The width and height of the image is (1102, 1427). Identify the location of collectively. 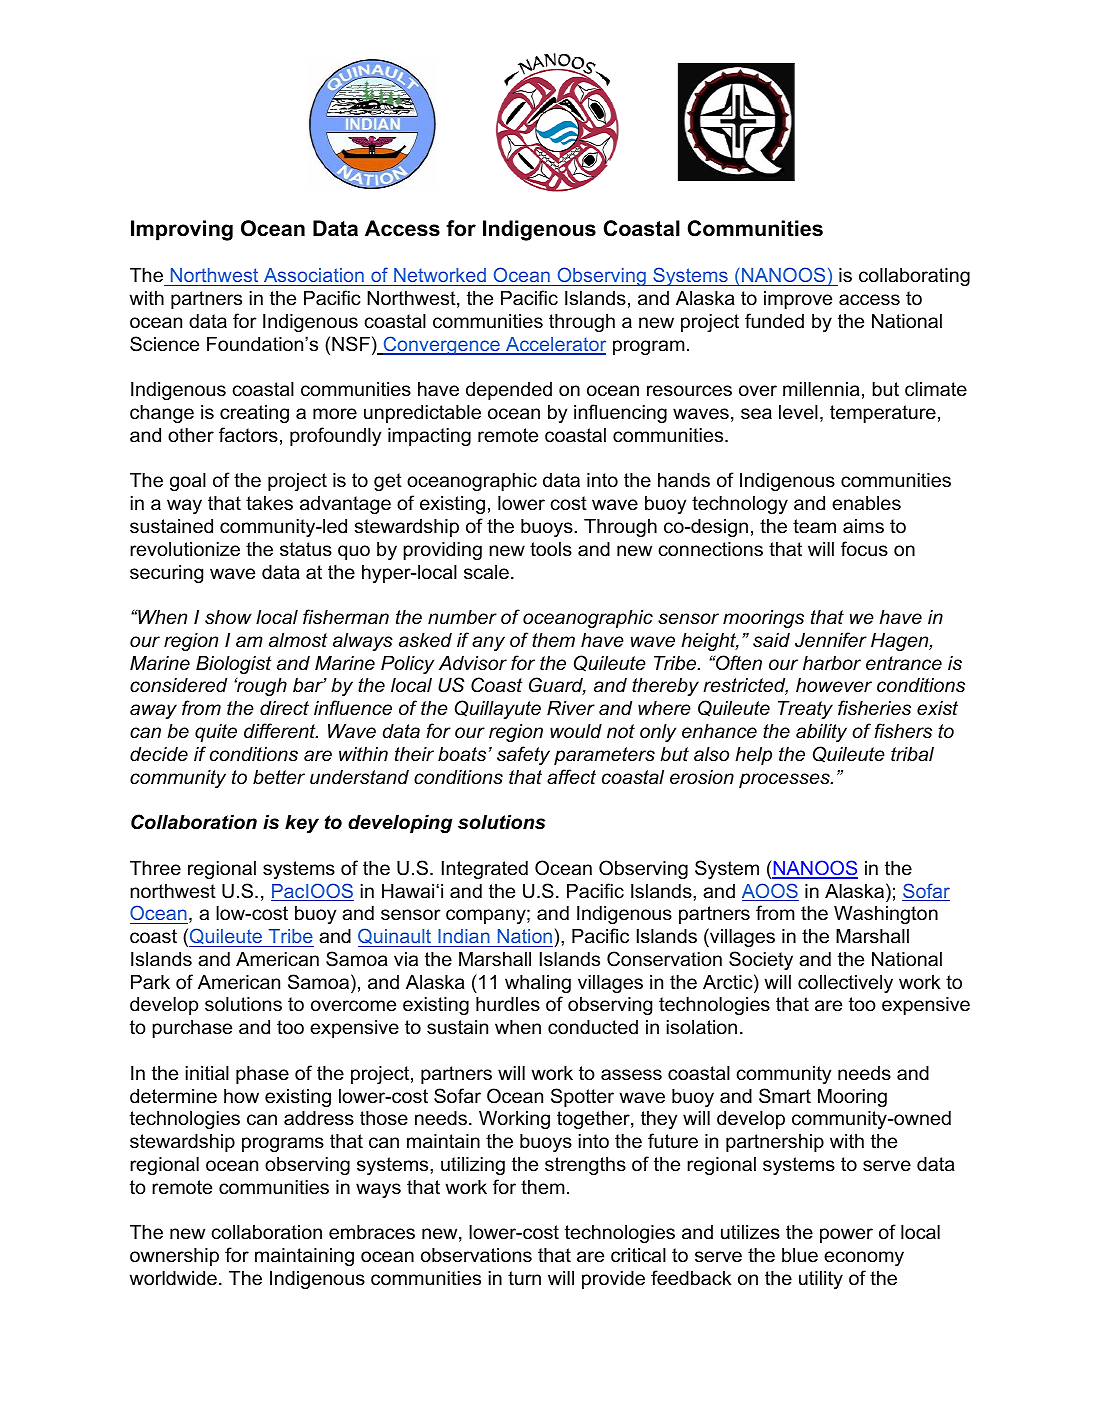
(845, 984).
